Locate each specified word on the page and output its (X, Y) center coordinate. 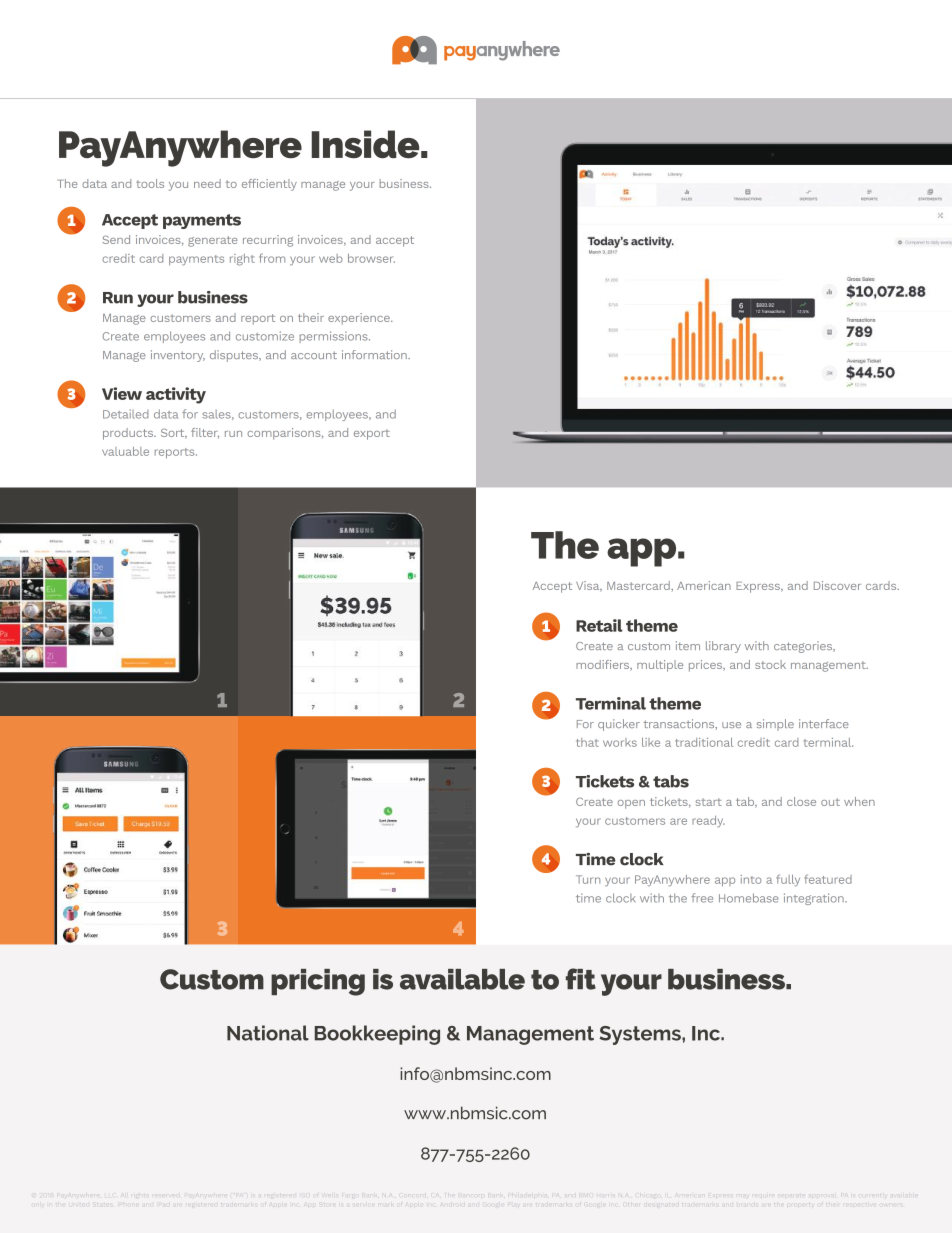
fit (581, 979)
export (372, 434)
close (801, 801)
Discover (837, 585)
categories (804, 647)
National (268, 1033)
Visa (589, 586)
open (631, 804)
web (331, 258)
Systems (641, 1035)
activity (176, 395)
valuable (125, 451)
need (207, 183)
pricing (318, 982)
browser (371, 258)
